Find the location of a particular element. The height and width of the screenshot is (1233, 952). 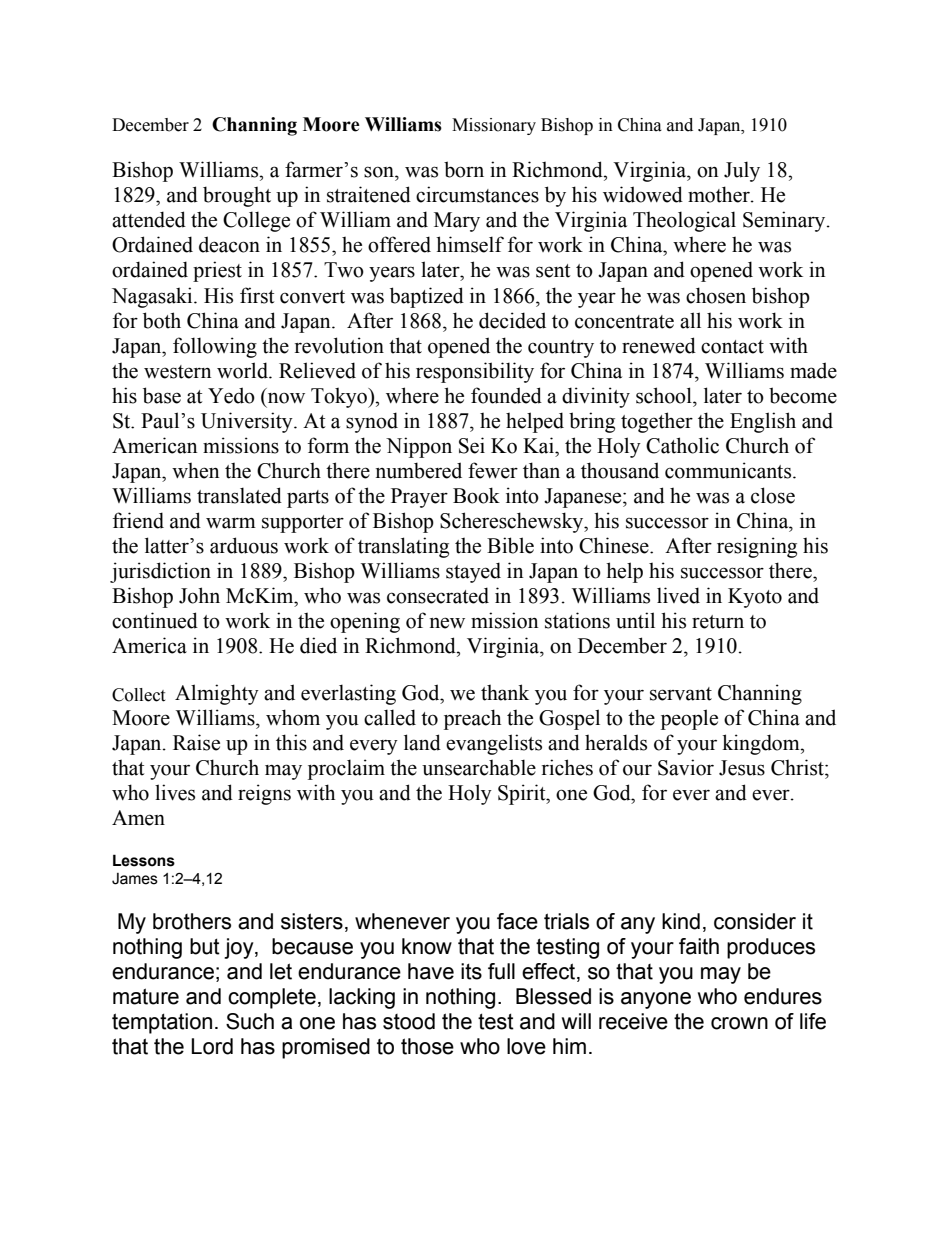

Jesus is located at coordinates (742, 768).
